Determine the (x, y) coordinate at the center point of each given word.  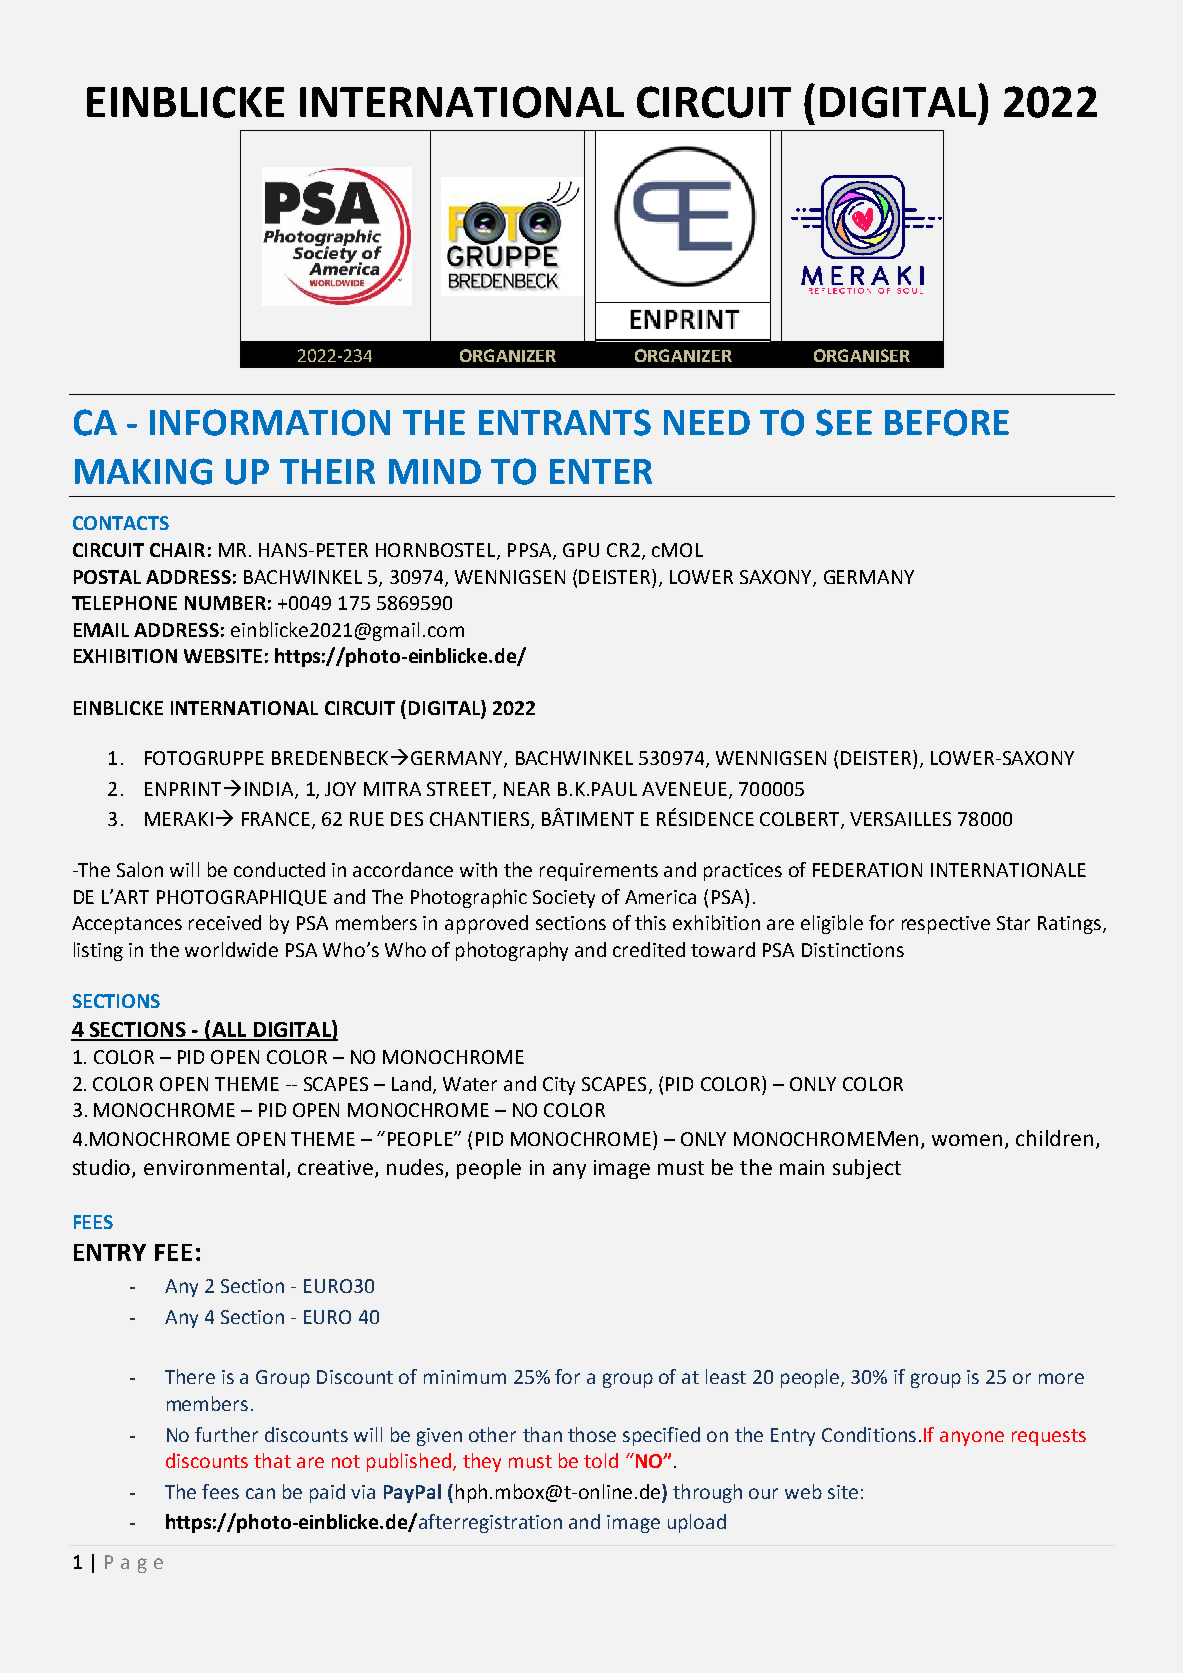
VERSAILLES (900, 819)
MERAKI (179, 819)
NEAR (527, 789)
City (559, 1086)
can (260, 1493)
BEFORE (947, 422)
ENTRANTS (565, 422)
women (967, 1140)
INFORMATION (270, 422)
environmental (214, 1167)
